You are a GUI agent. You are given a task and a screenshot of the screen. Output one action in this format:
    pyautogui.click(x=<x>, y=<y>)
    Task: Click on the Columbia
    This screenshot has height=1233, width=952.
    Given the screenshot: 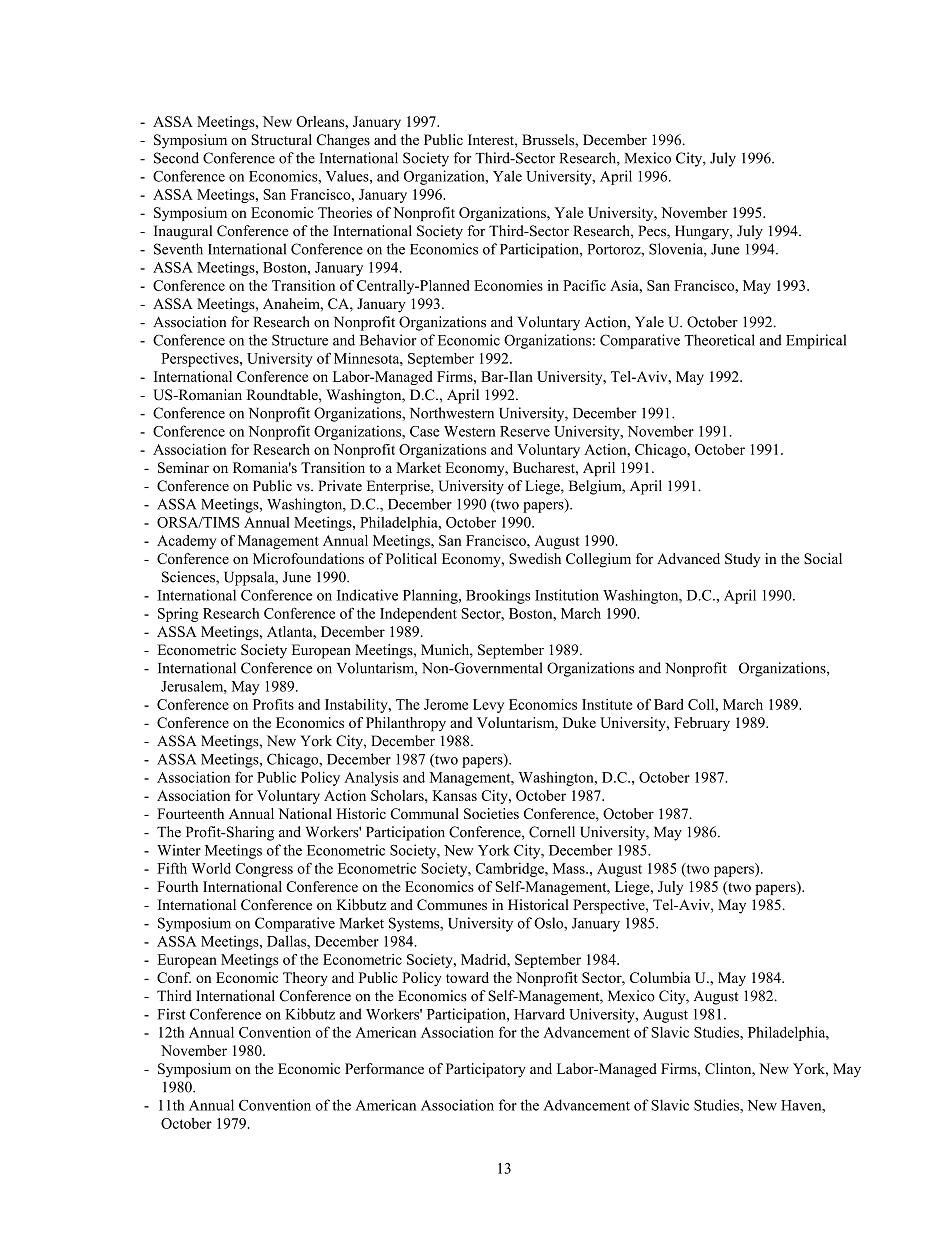 What is the action you would take?
    pyautogui.click(x=660, y=977)
